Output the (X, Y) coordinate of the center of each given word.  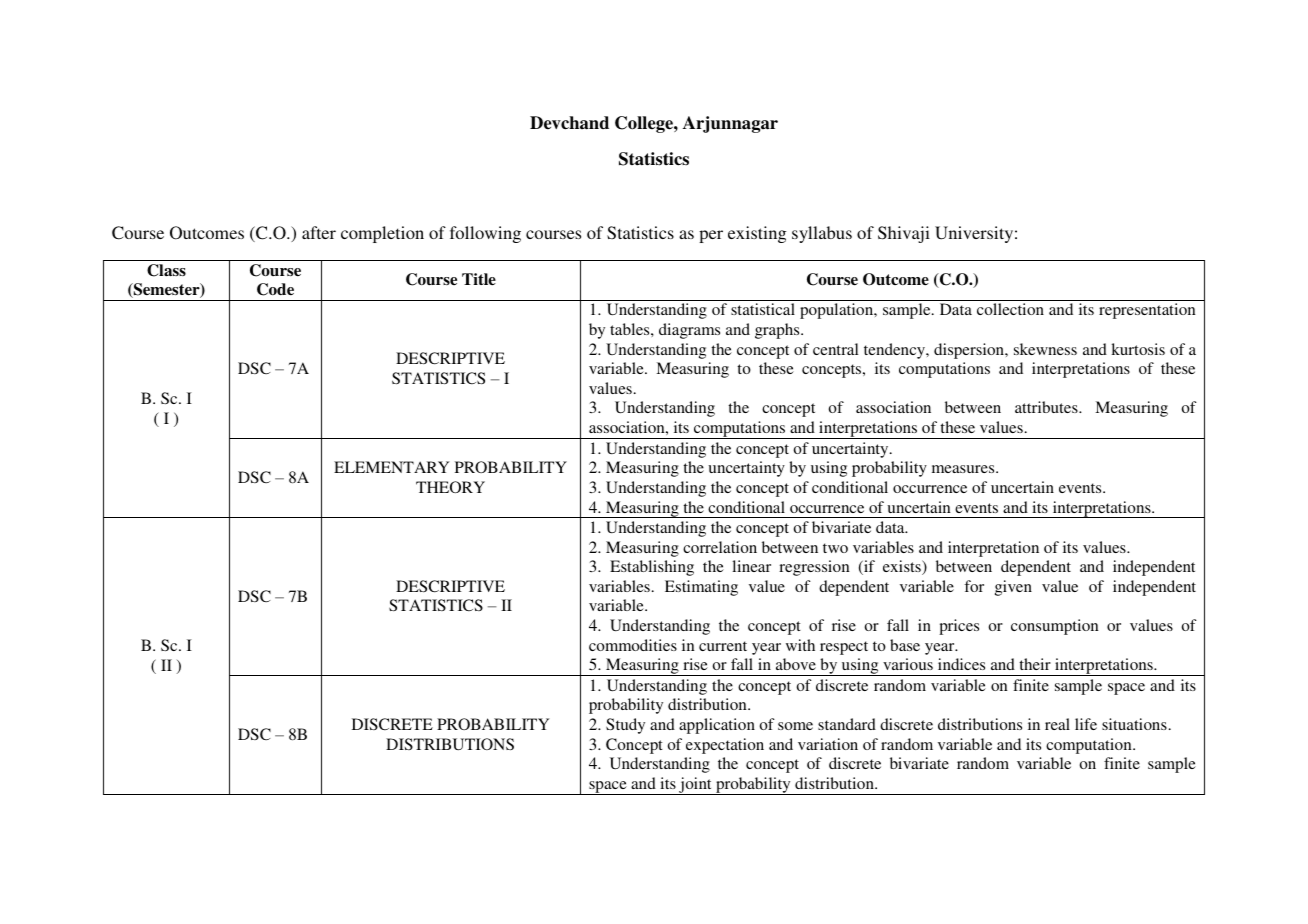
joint (695, 786)
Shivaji (904, 234)
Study (625, 726)
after (319, 232)
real (1057, 724)
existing (757, 234)
